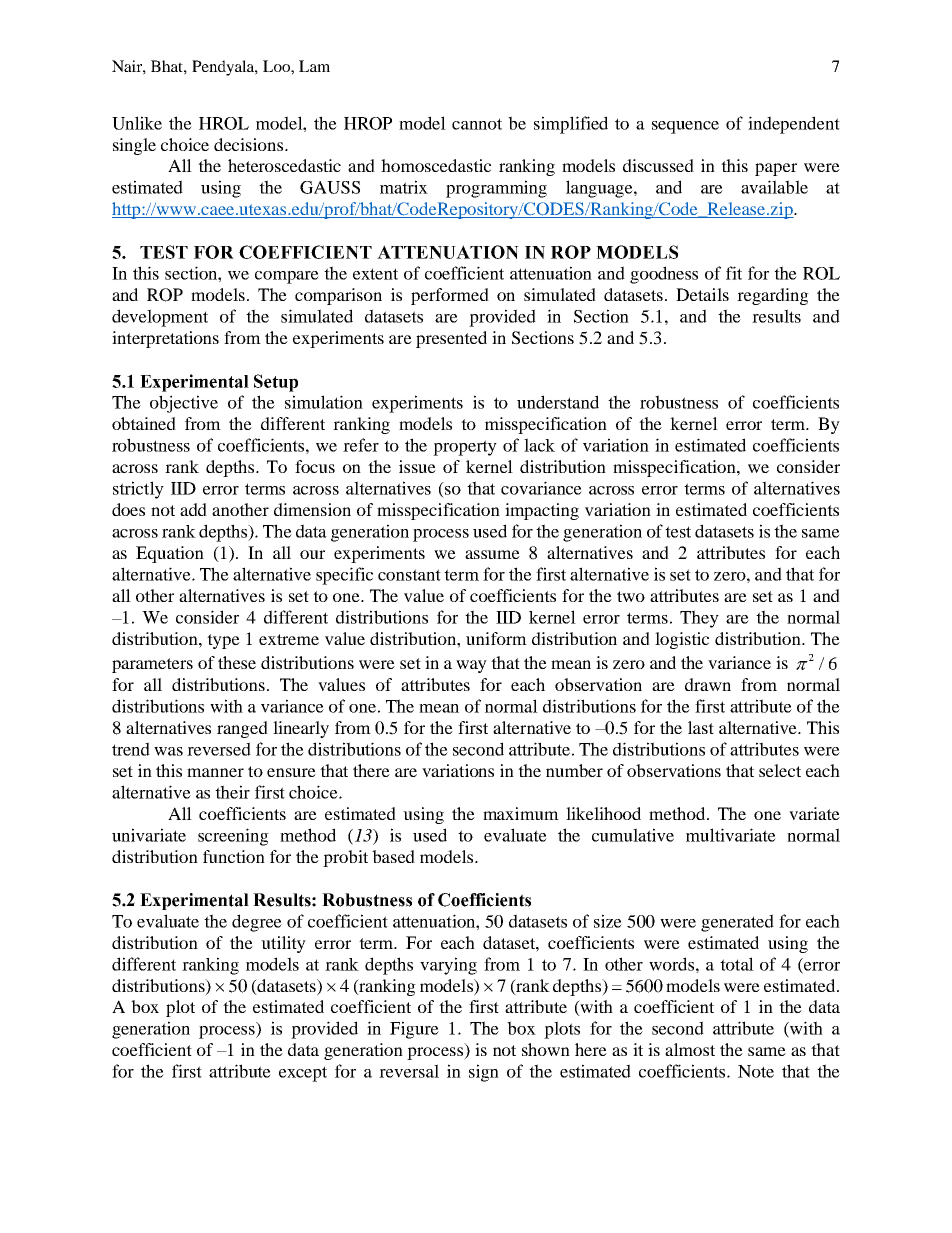 The image size is (952, 1233). Describe the element at coordinates (492, 554) in the document. I see `assume` at that location.
